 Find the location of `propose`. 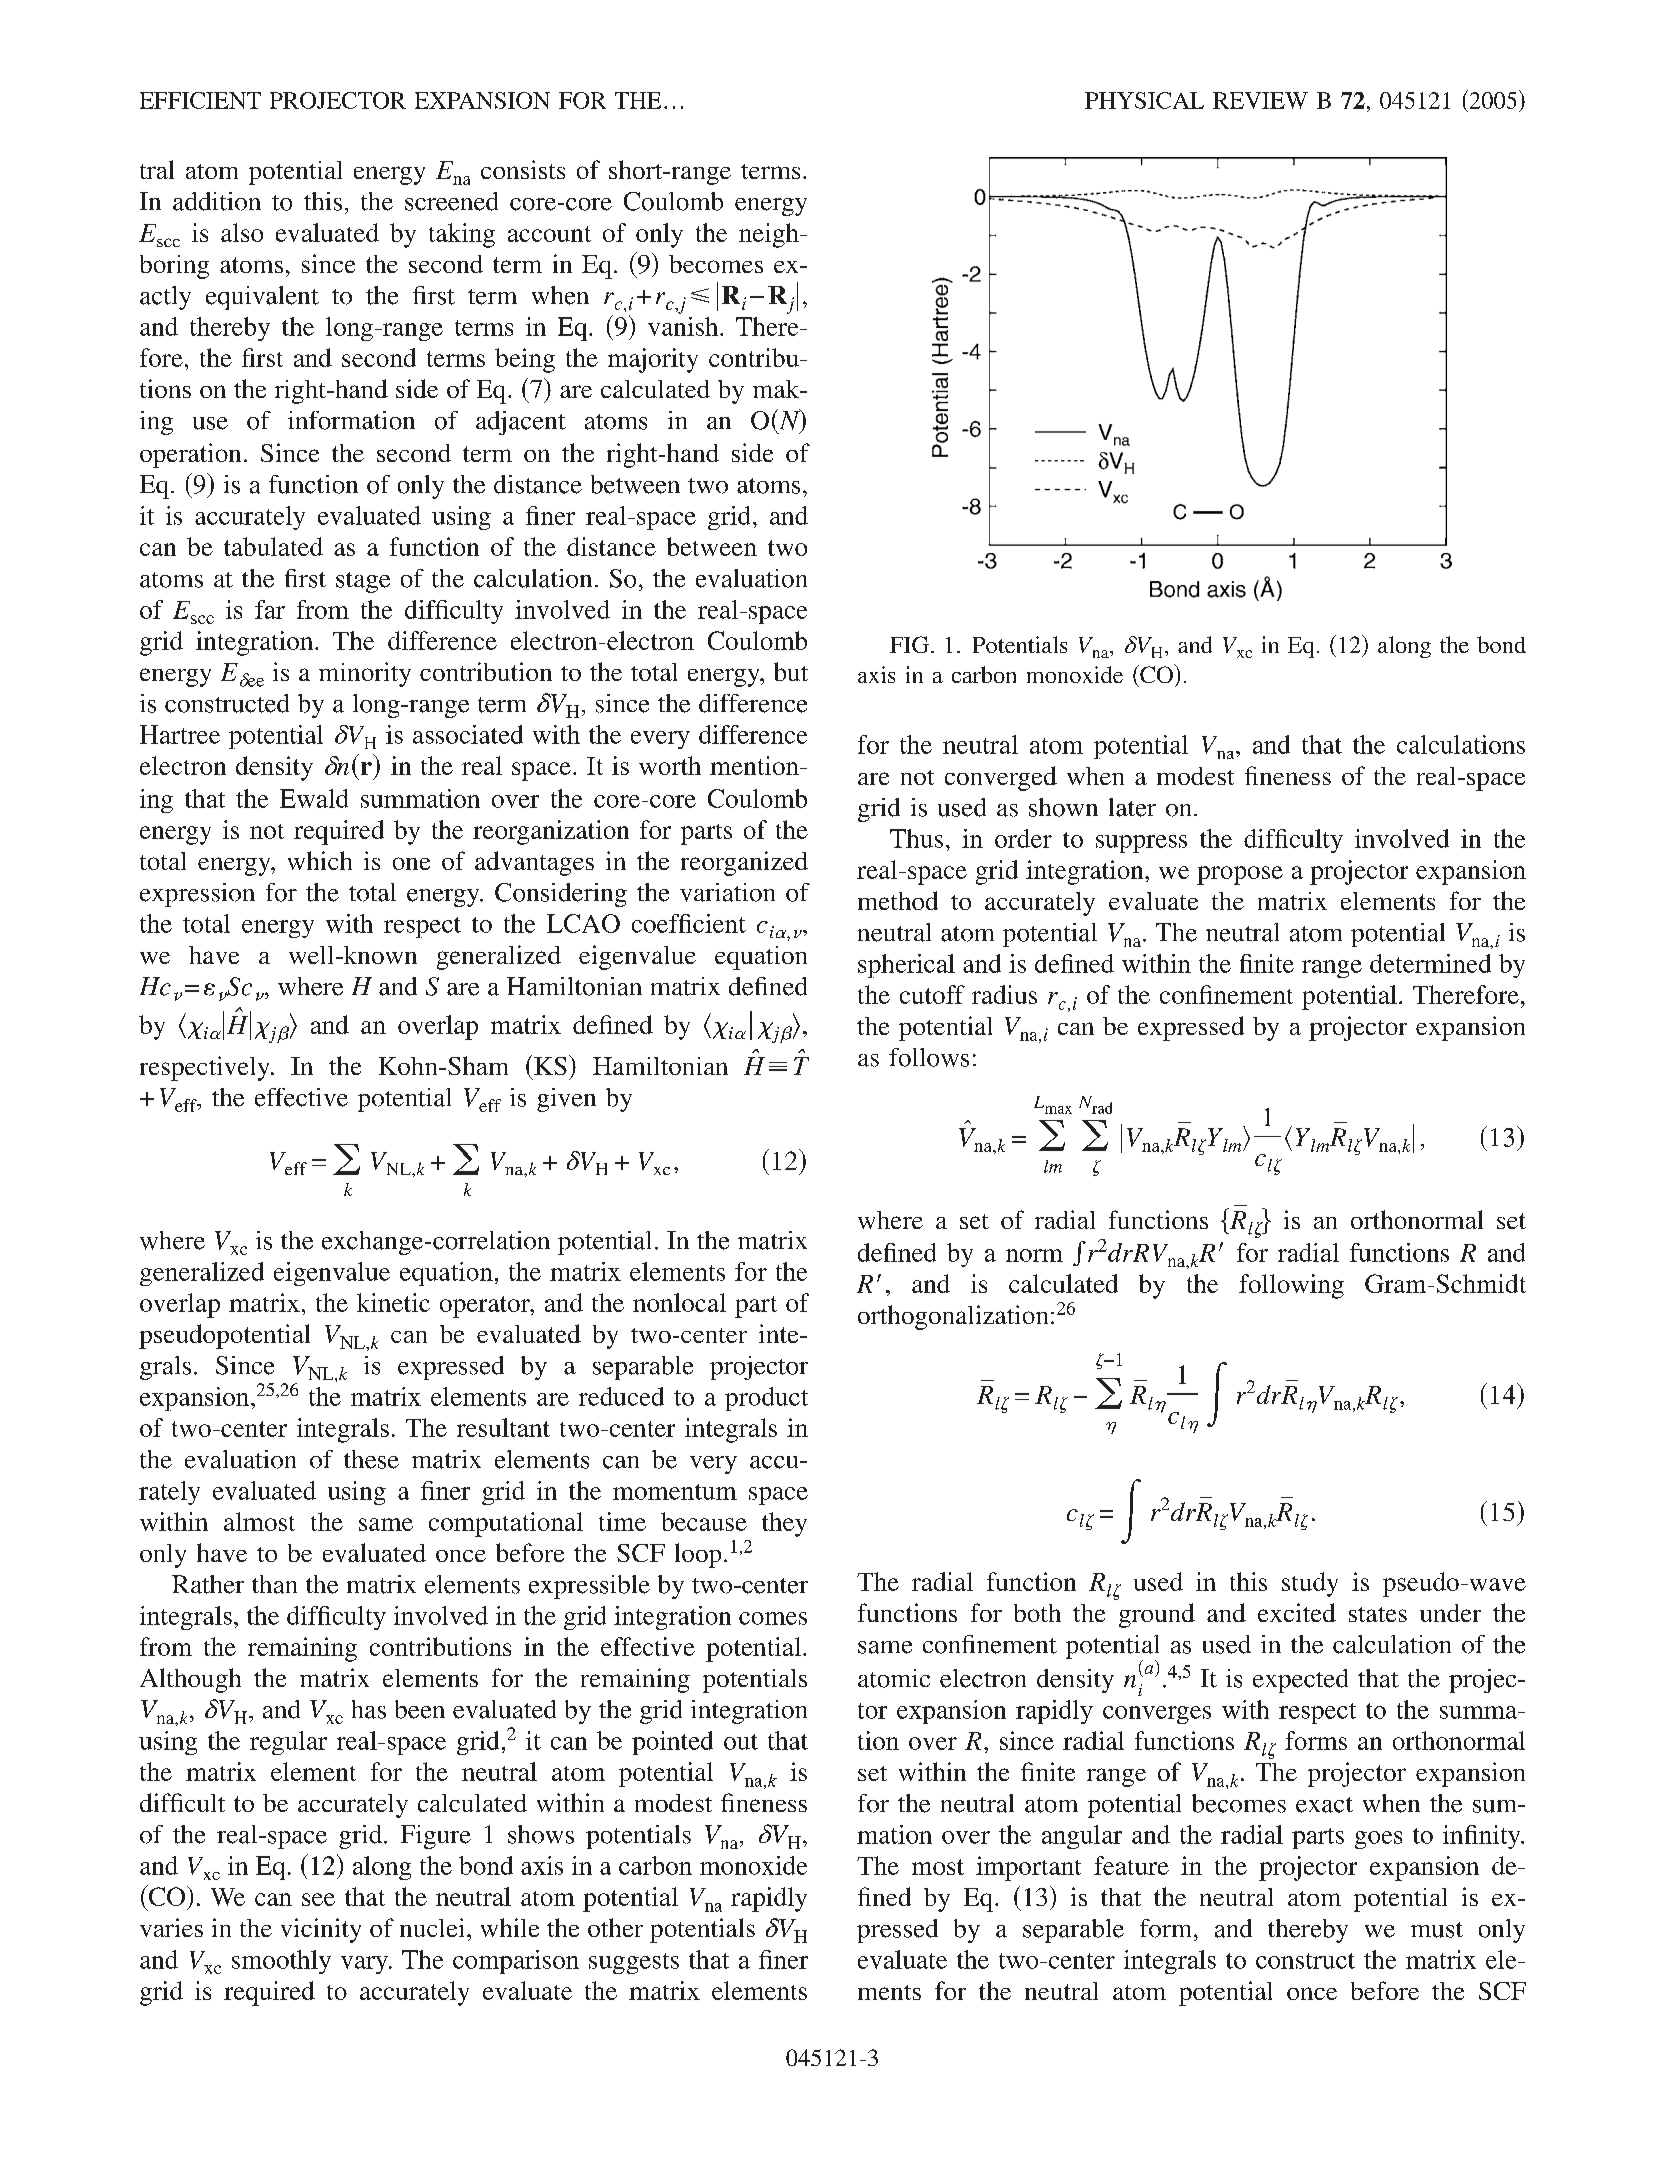

propose is located at coordinates (1240, 875).
